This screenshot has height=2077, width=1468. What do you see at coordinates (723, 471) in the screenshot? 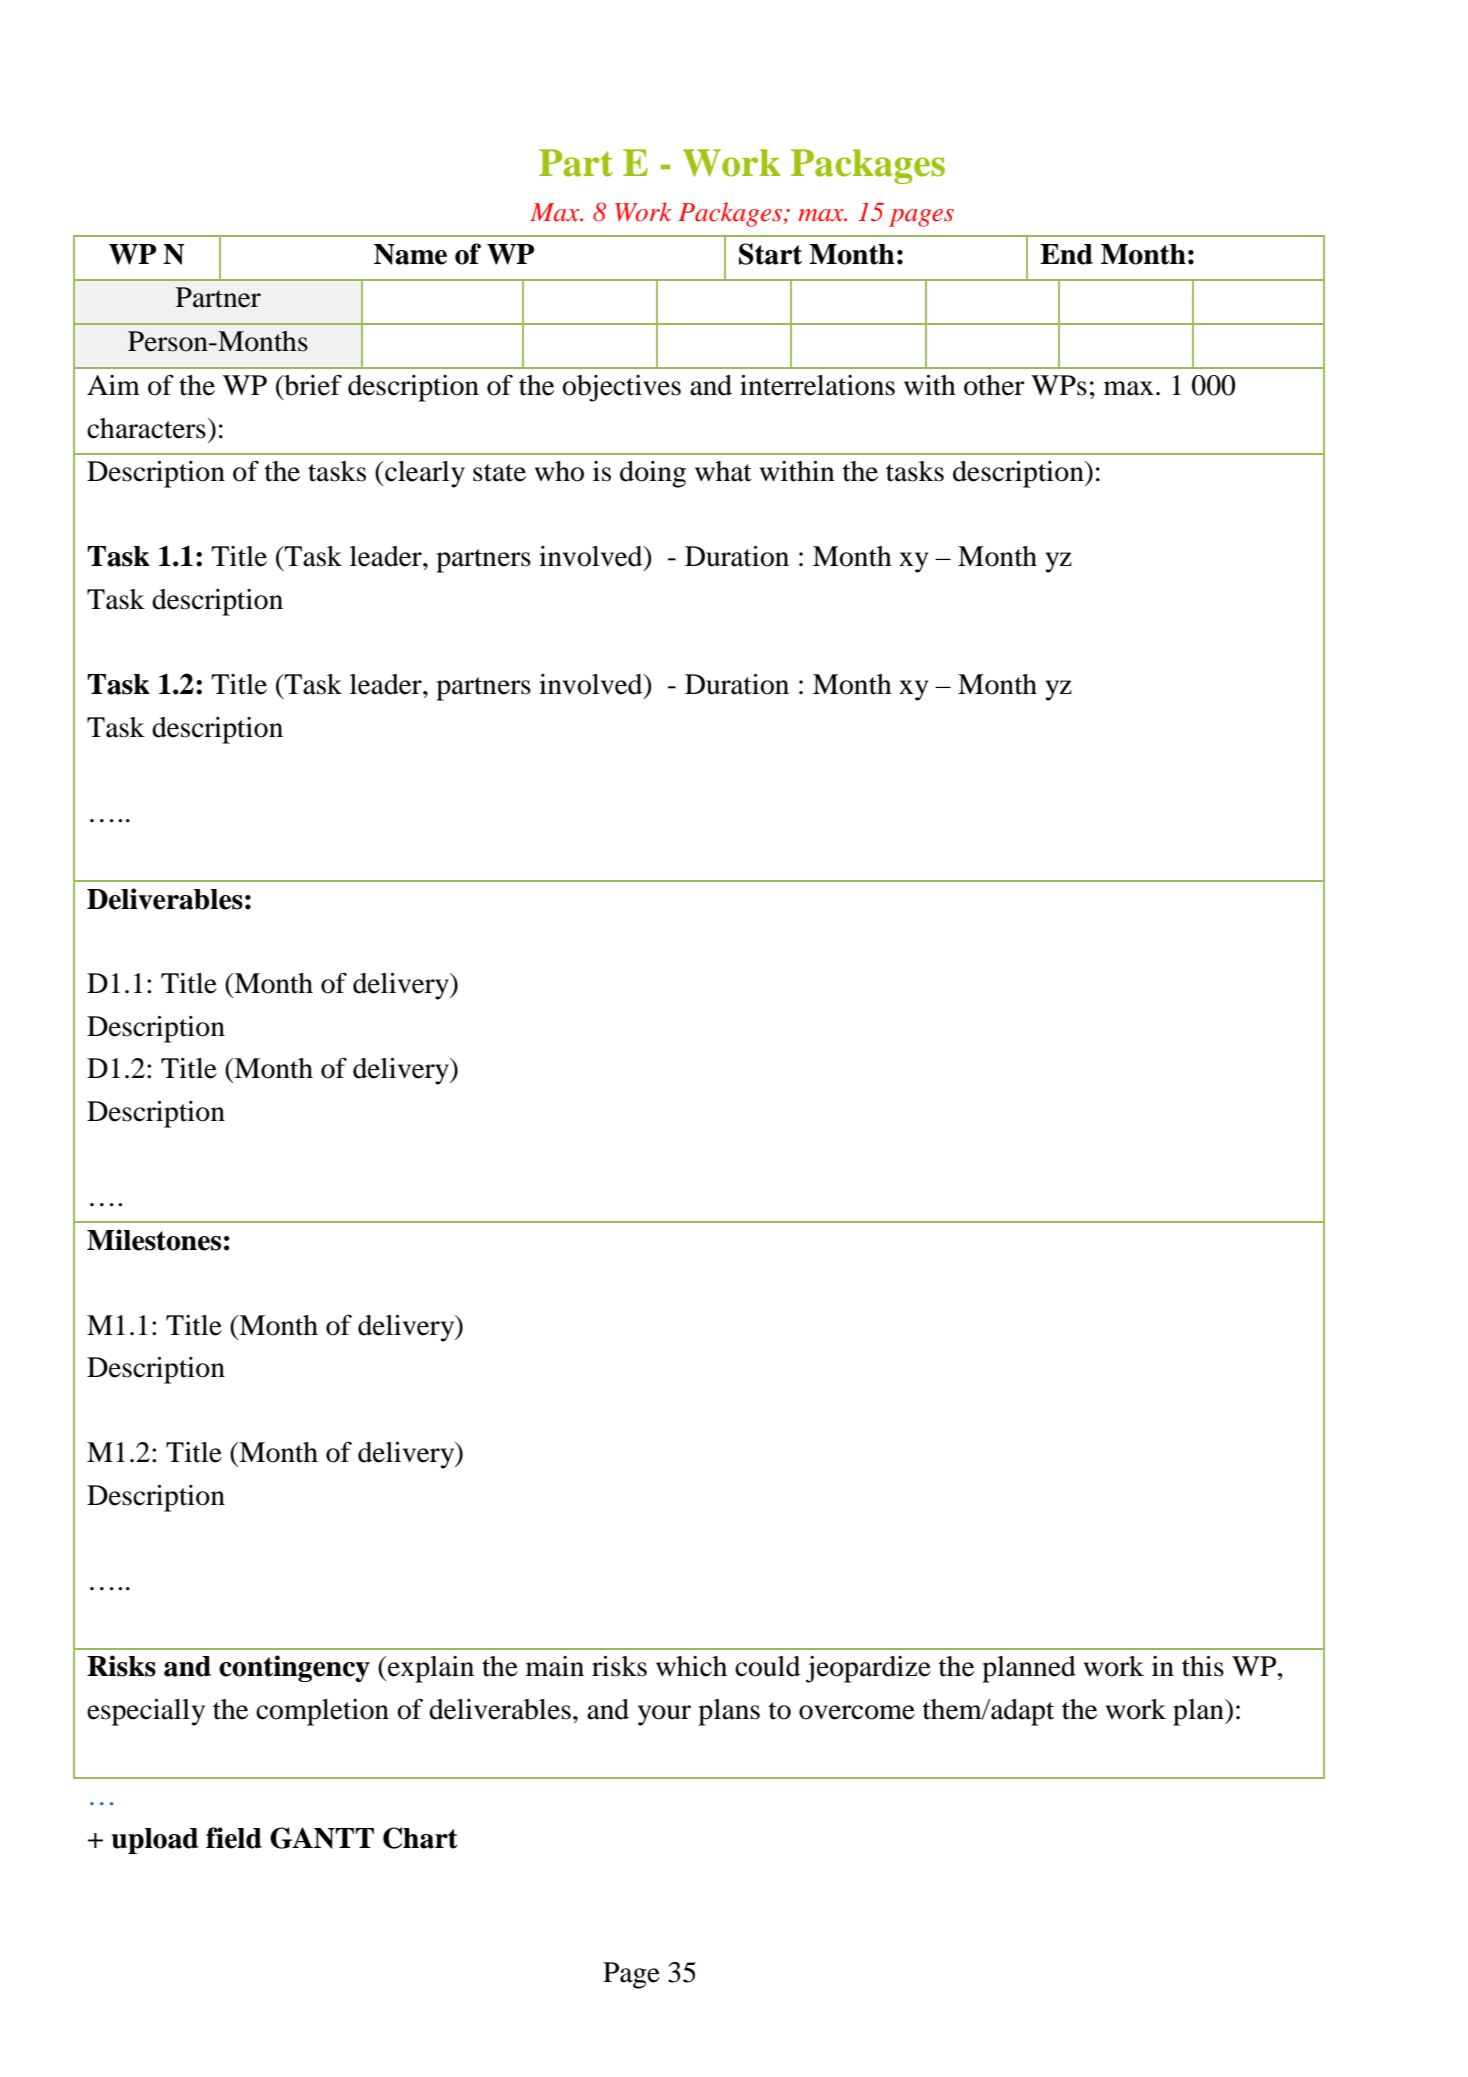
I see `what` at bounding box center [723, 471].
